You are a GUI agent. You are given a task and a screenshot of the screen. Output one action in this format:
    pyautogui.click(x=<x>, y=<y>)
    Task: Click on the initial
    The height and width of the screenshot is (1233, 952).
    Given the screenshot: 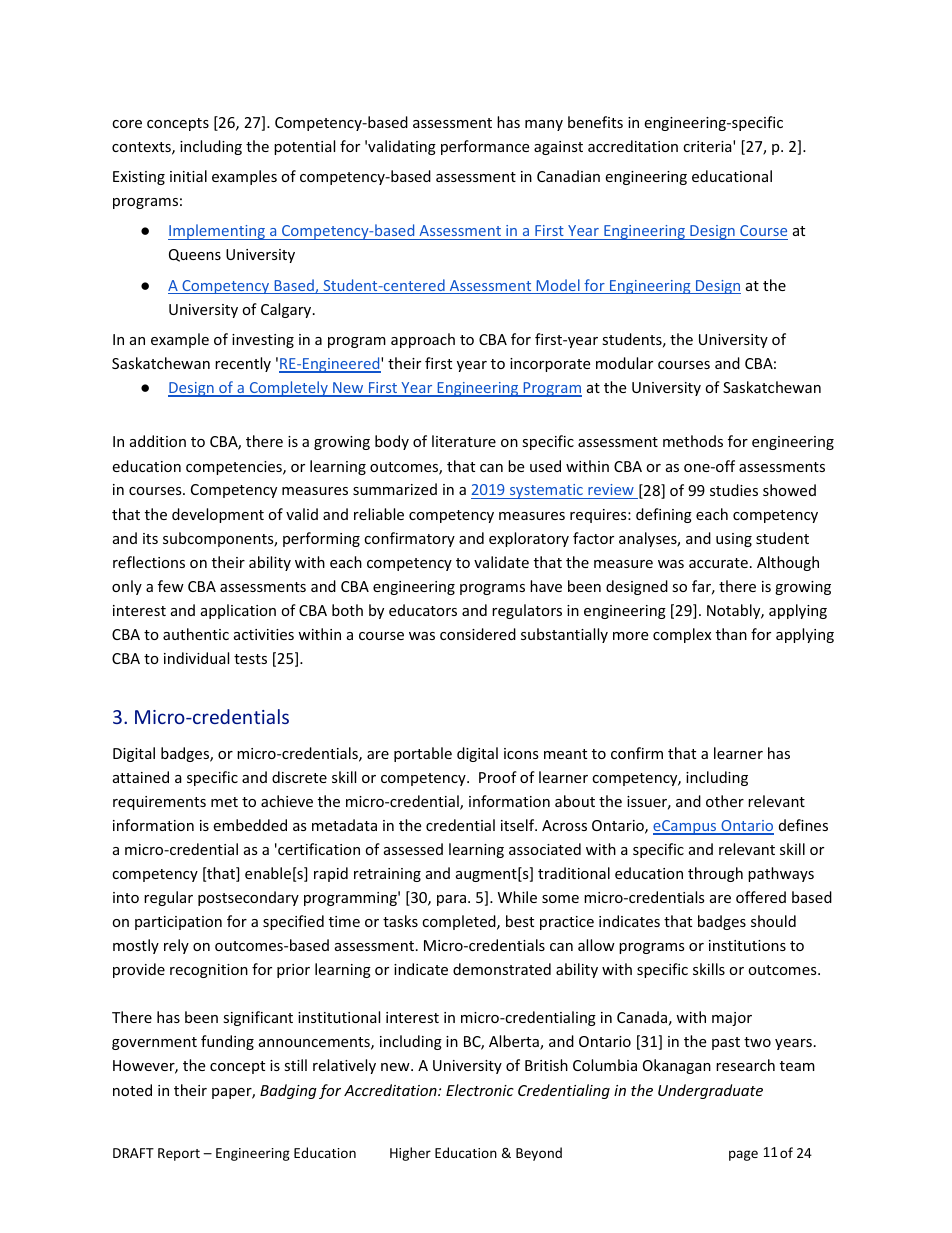 What is the action you would take?
    pyautogui.click(x=188, y=176)
